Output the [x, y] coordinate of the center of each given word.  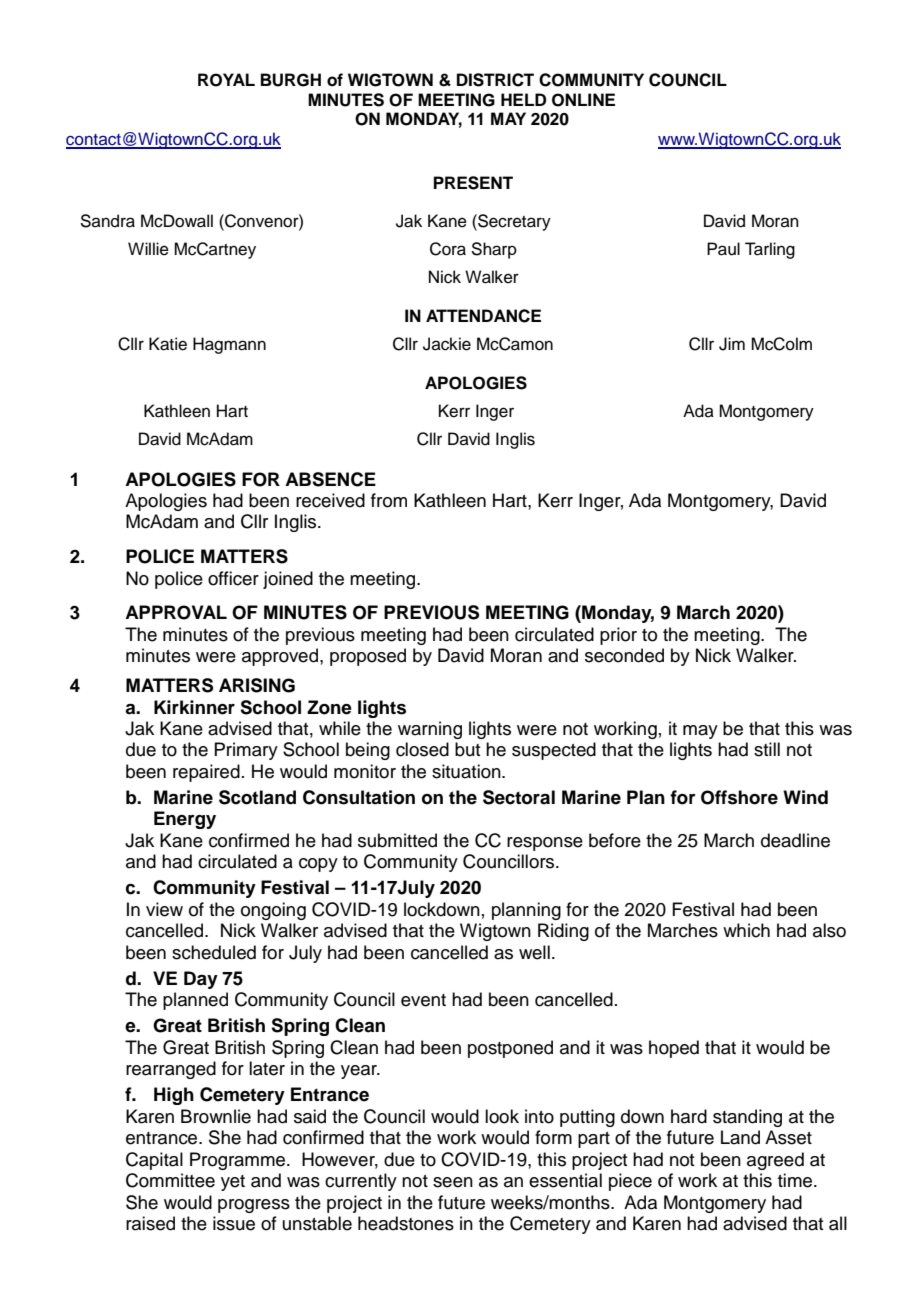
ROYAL [226, 80]
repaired [206, 773]
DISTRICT [495, 80]
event [423, 1000]
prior [618, 636]
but [468, 749]
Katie [168, 344]
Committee [170, 1180]
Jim [732, 344]
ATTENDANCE [483, 316]
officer [233, 578]
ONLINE [583, 100]
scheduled [214, 952]
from [389, 500]
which [746, 930]
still [767, 749]
